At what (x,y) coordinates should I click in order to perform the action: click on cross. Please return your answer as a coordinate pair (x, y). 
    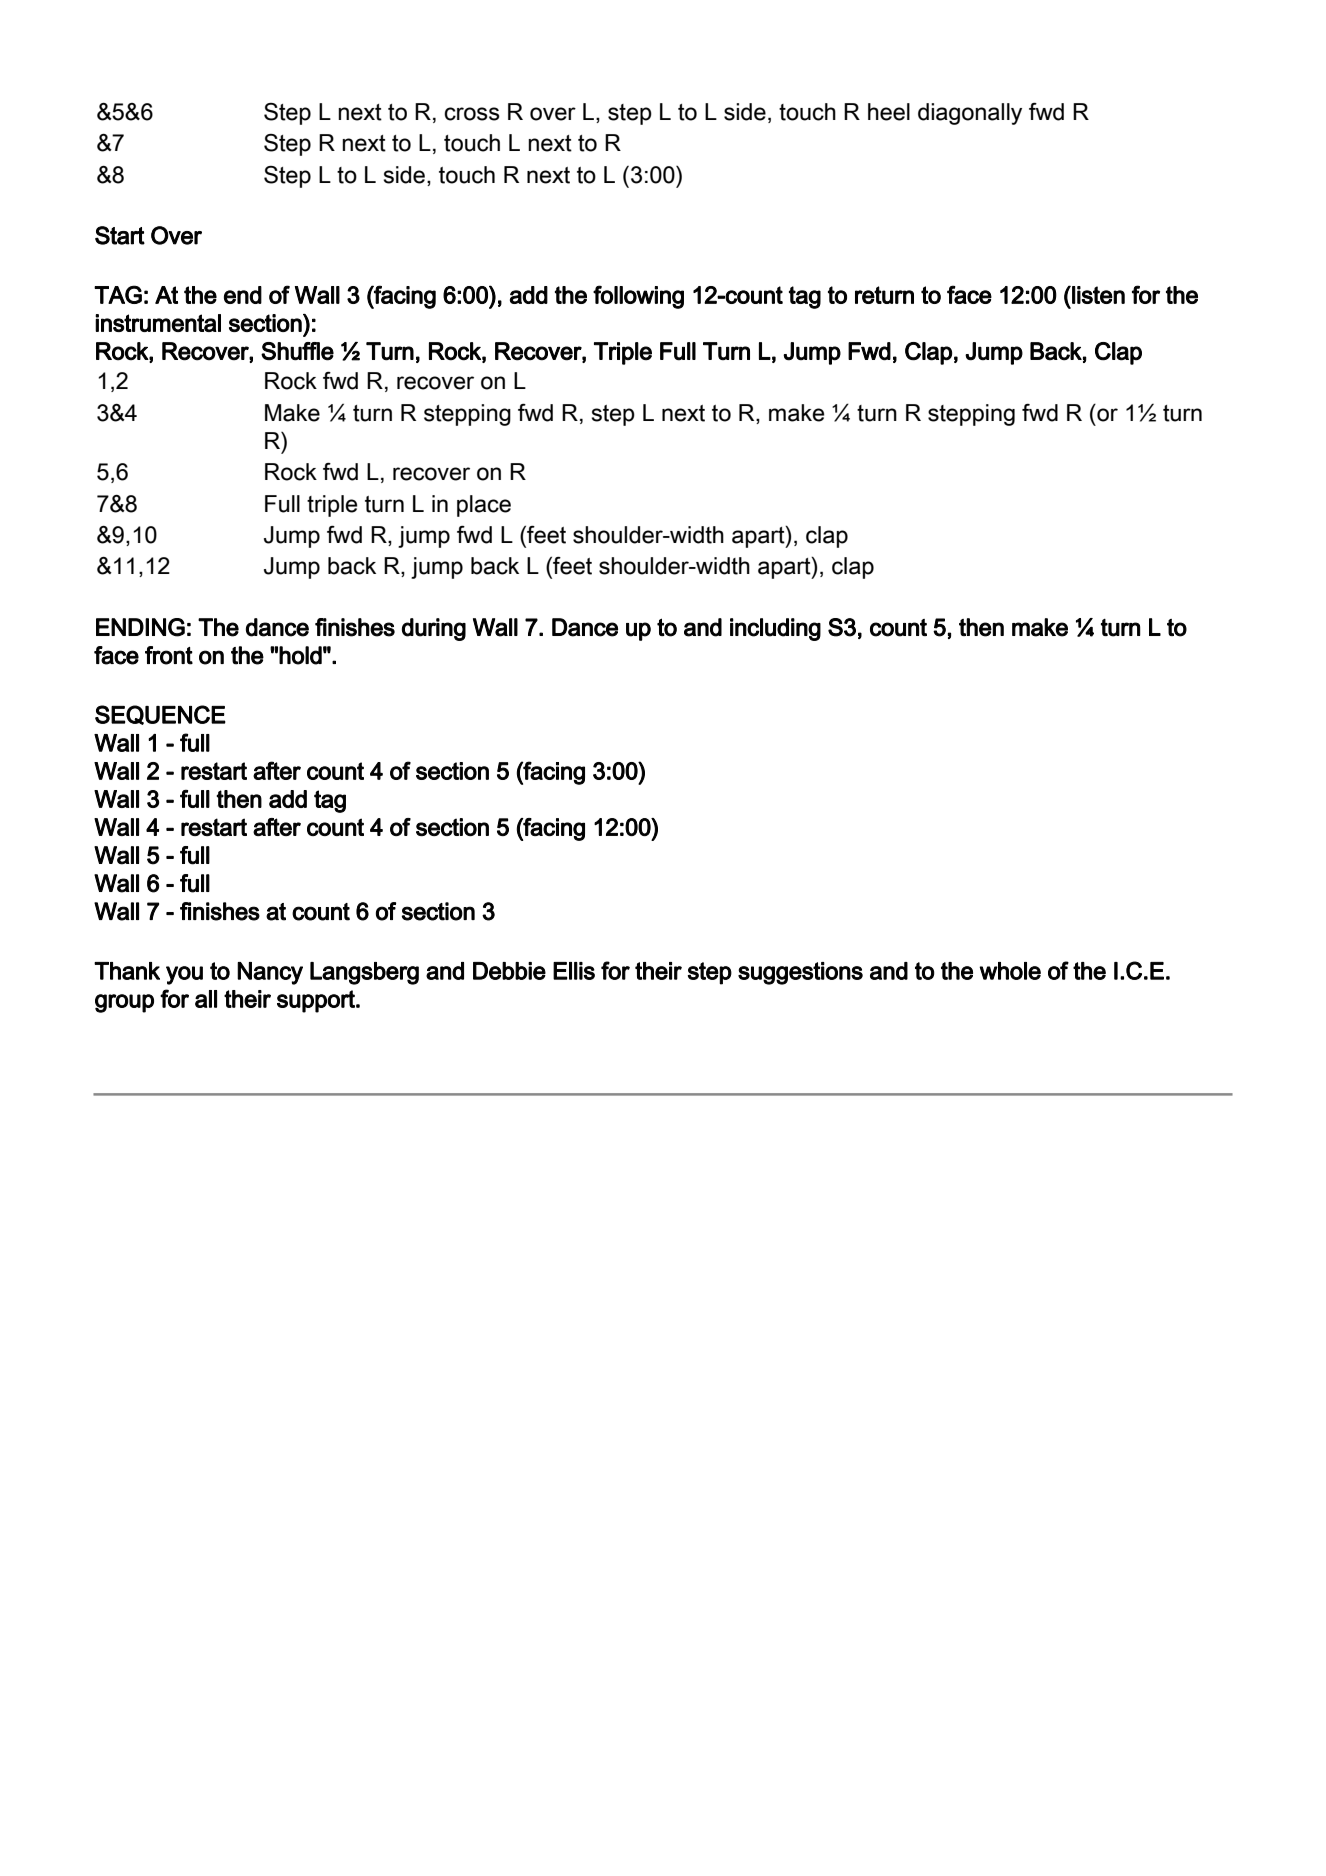
    Looking at the image, I should click on (472, 114).
